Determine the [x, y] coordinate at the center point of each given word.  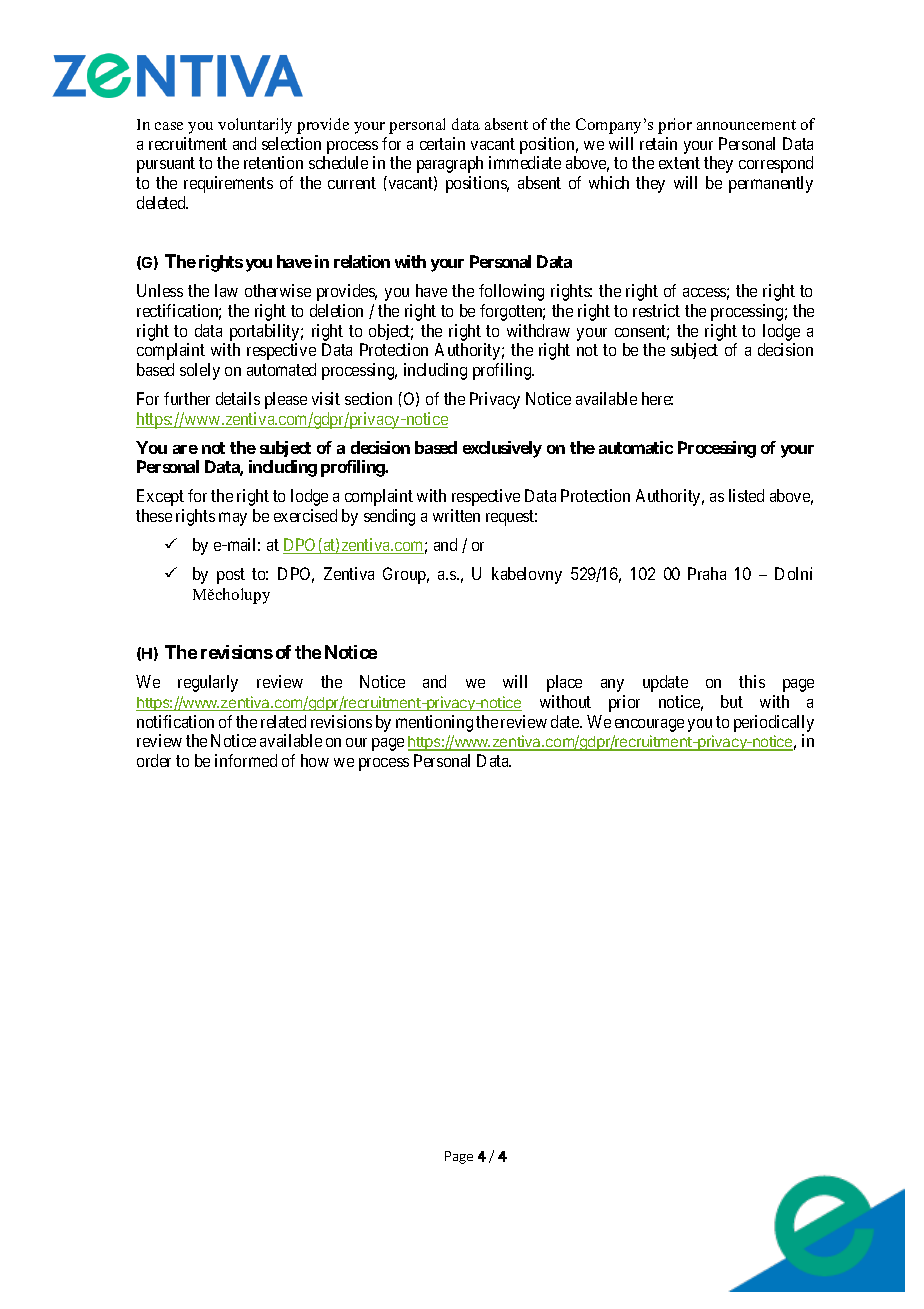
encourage [649, 725]
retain [658, 143]
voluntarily [255, 126]
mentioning [434, 723]
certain [442, 143]
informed [246, 760]
